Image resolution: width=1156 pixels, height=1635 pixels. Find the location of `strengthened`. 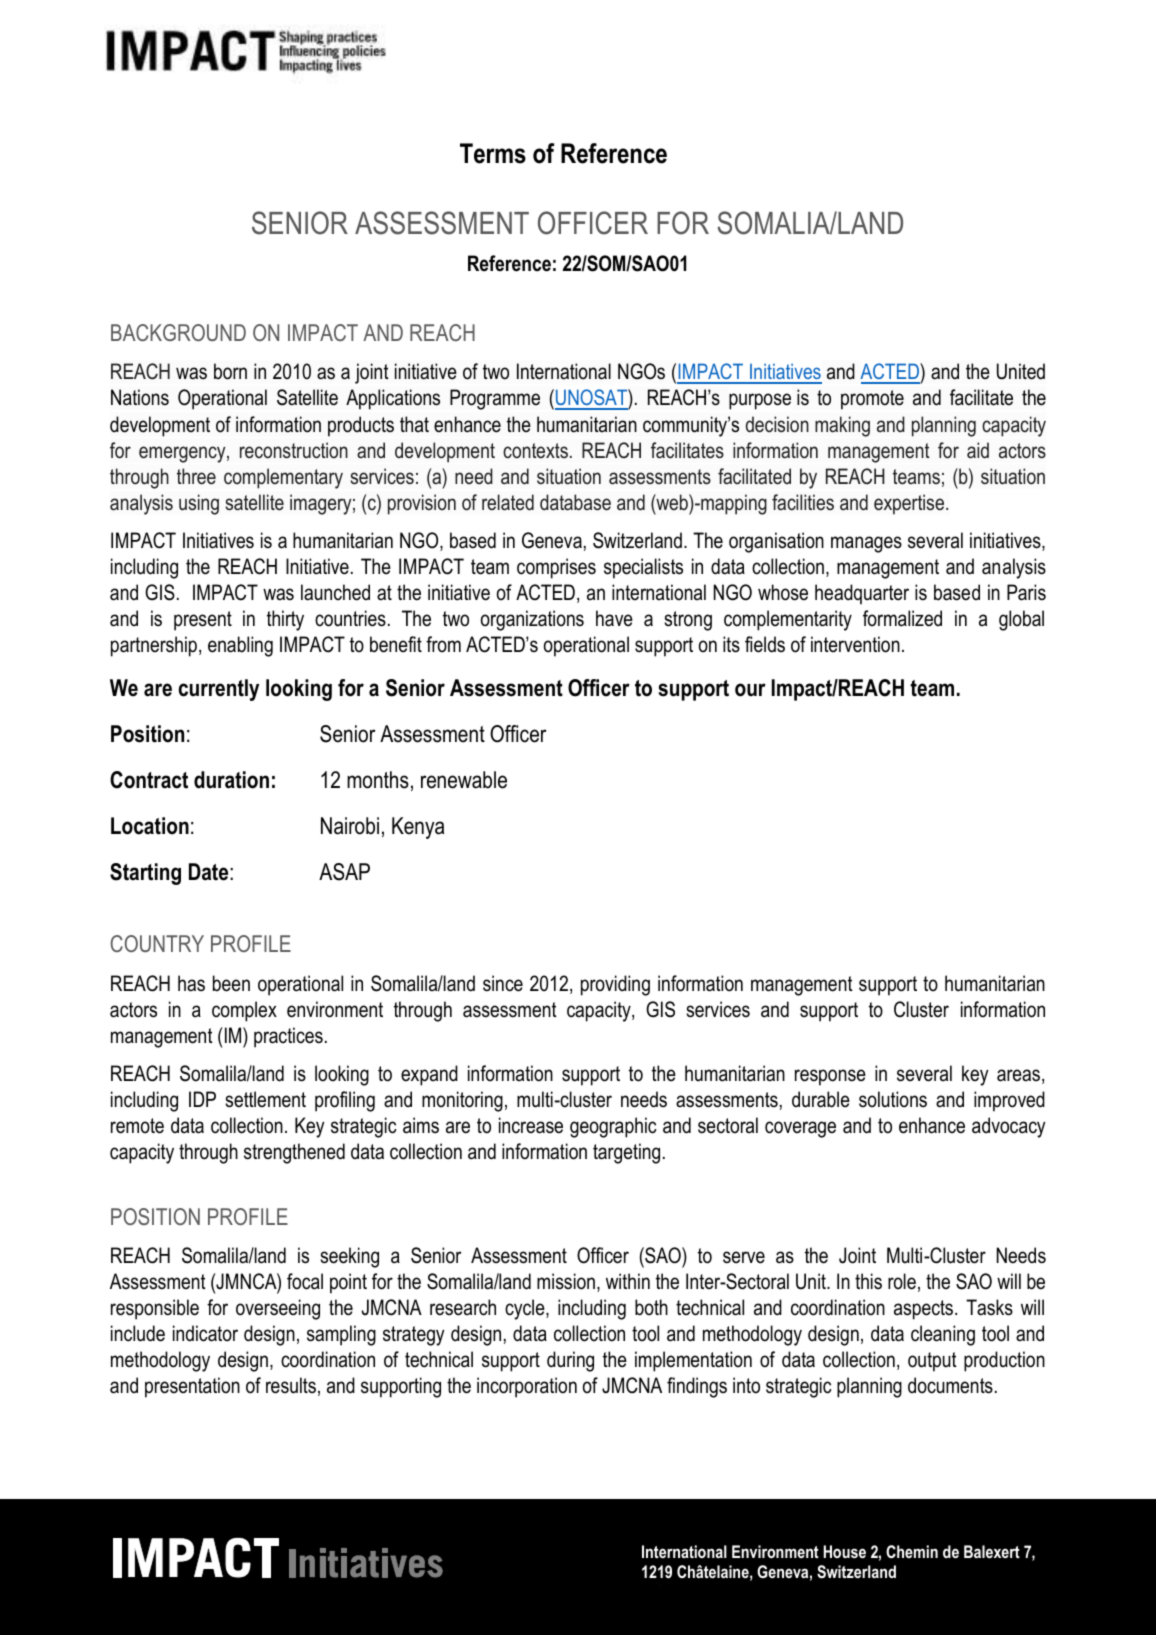

strengthened is located at coordinates (294, 1153).
